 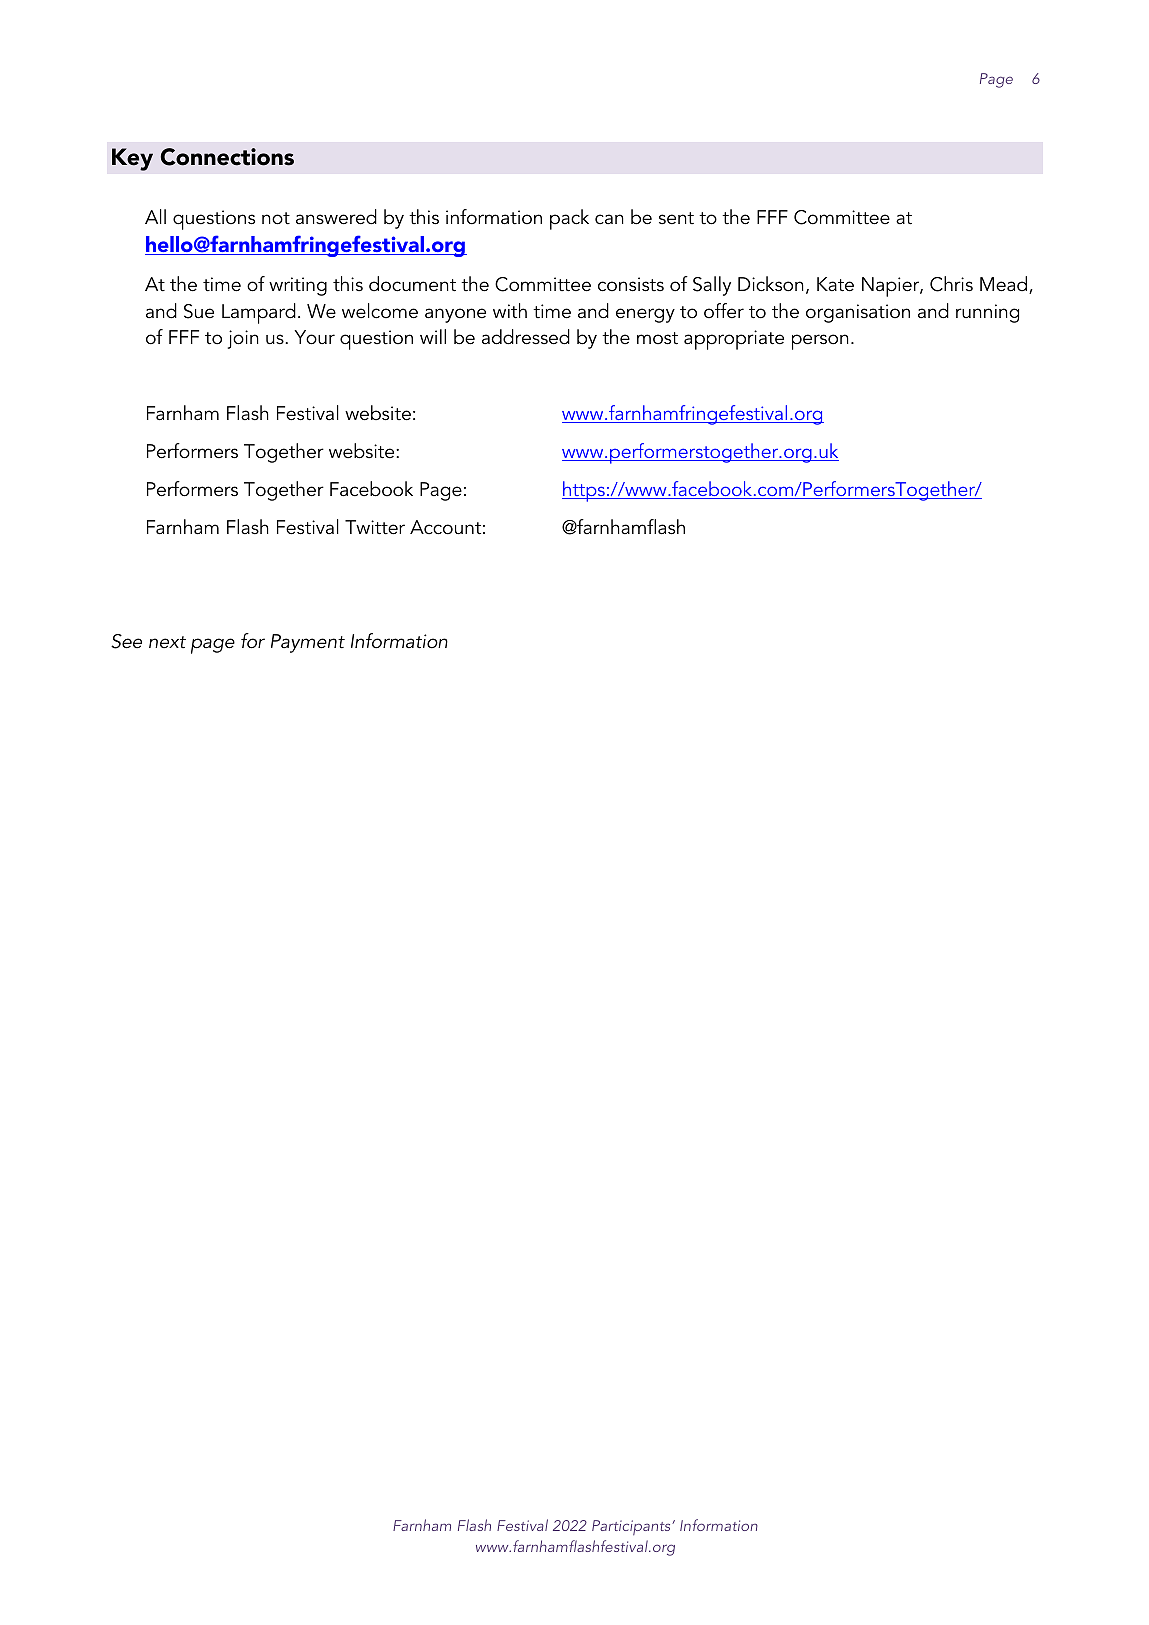 What do you see at coordinates (632, 1527) in the page?
I see `Participants` at bounding box center [632, 1527].
